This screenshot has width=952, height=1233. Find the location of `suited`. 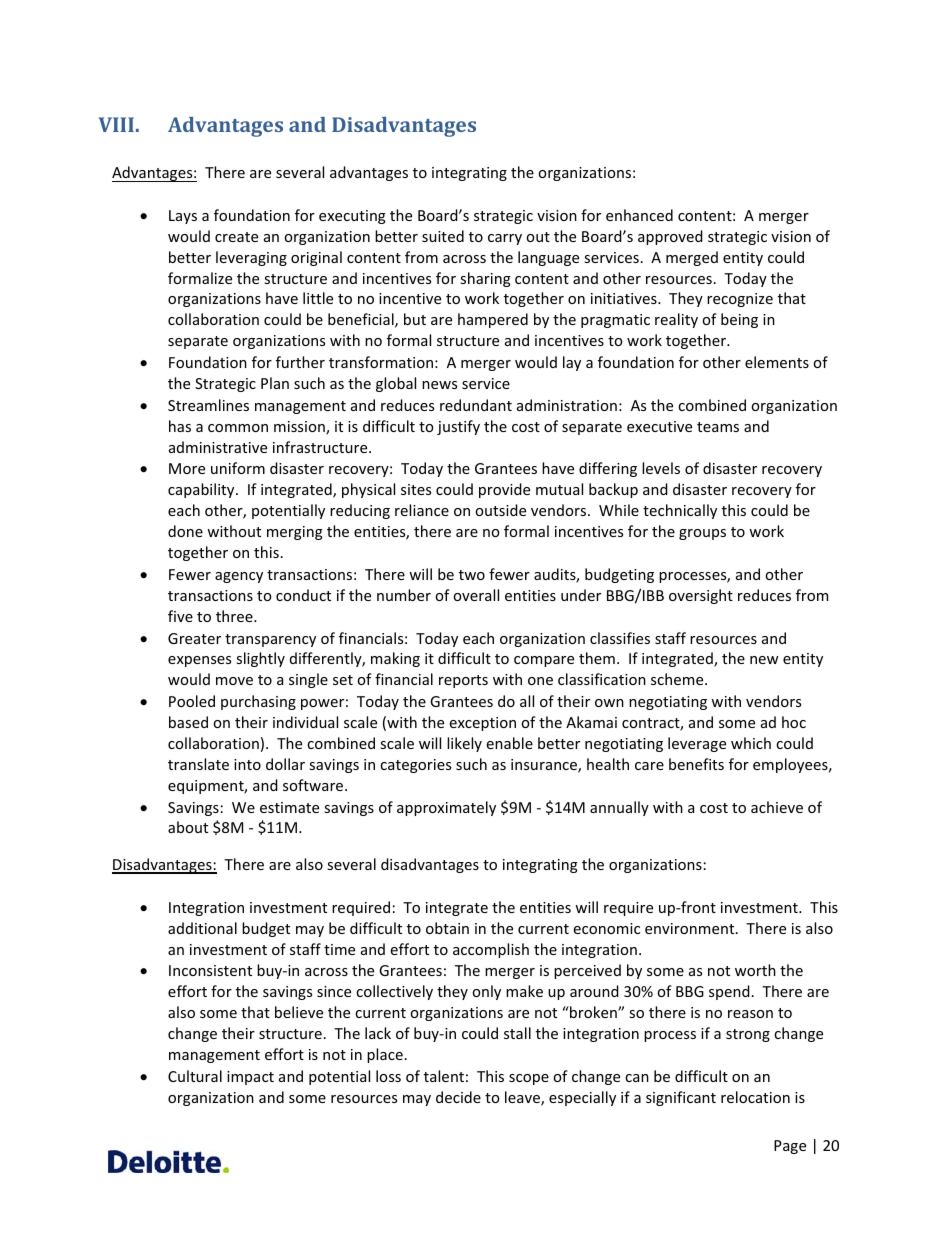

suited is located at coordinates (443, 236).
